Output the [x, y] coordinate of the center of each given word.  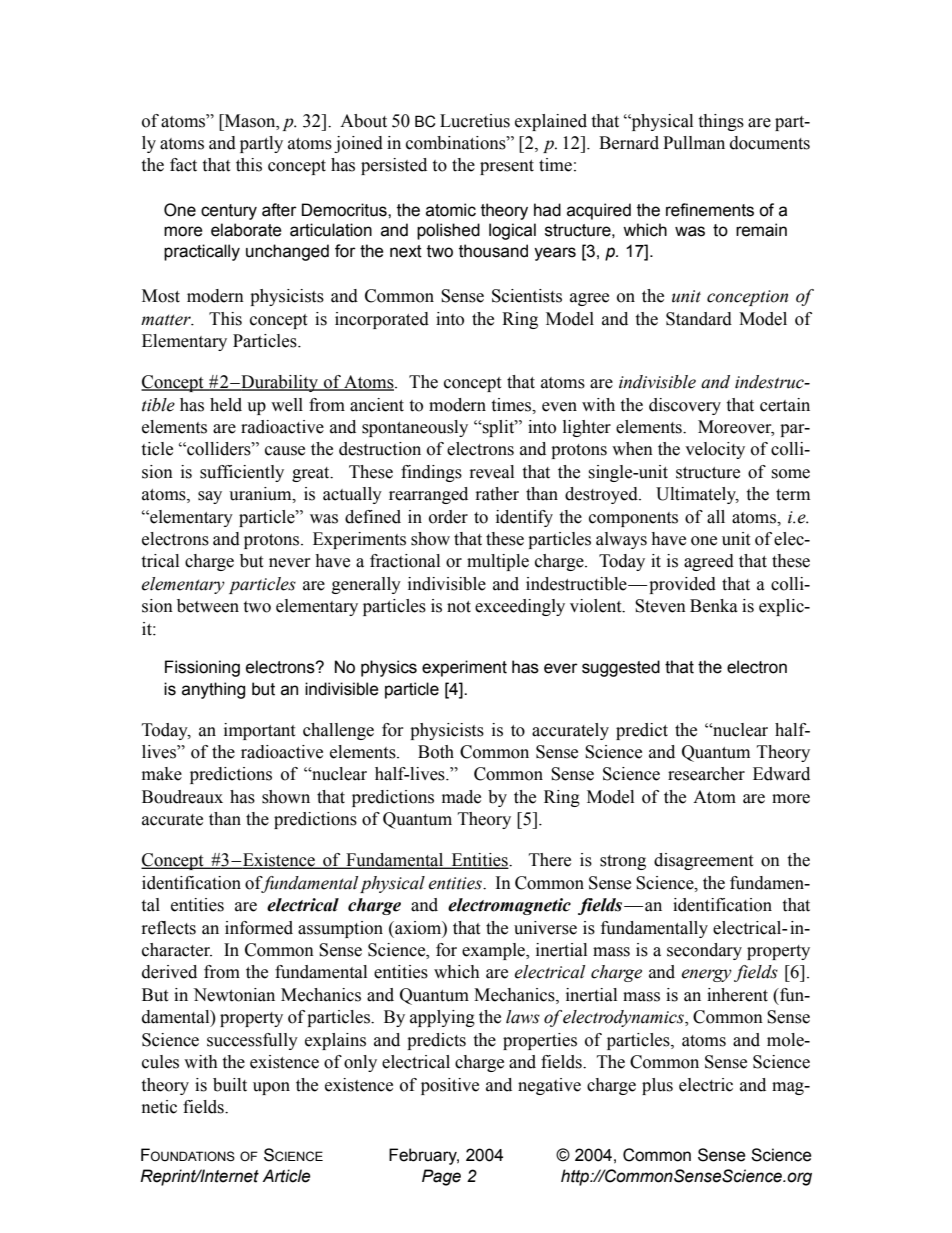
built [230, 1085]
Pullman [694, 143]
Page [441, 1177]
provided [682, 585]
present [507, 167]
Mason [250, 121]
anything [213, 690]
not [459, 607]
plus [657, 1086]
